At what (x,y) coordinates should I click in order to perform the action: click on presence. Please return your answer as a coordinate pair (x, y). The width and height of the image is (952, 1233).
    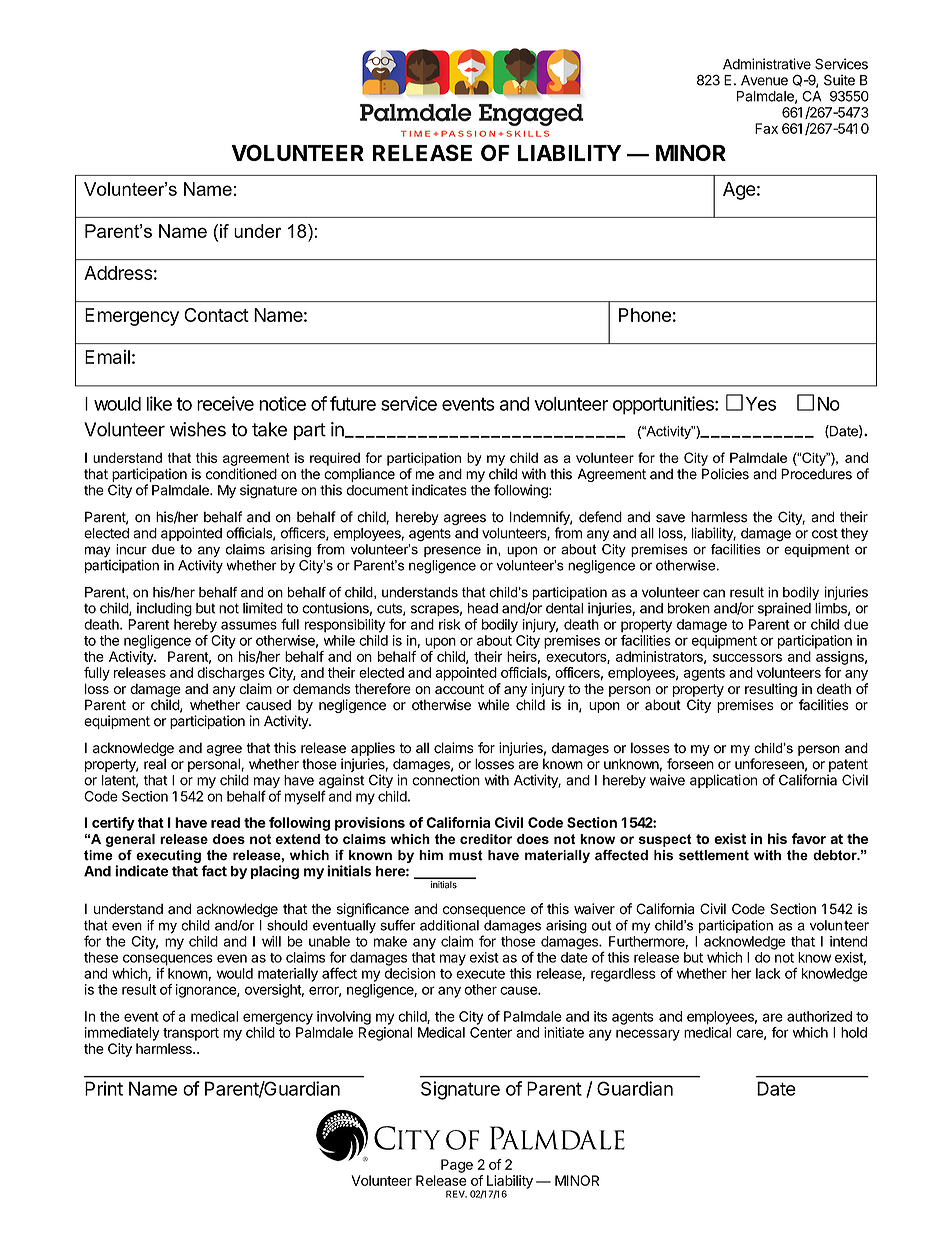
    Looking at the image, I should click on (452, 551).
